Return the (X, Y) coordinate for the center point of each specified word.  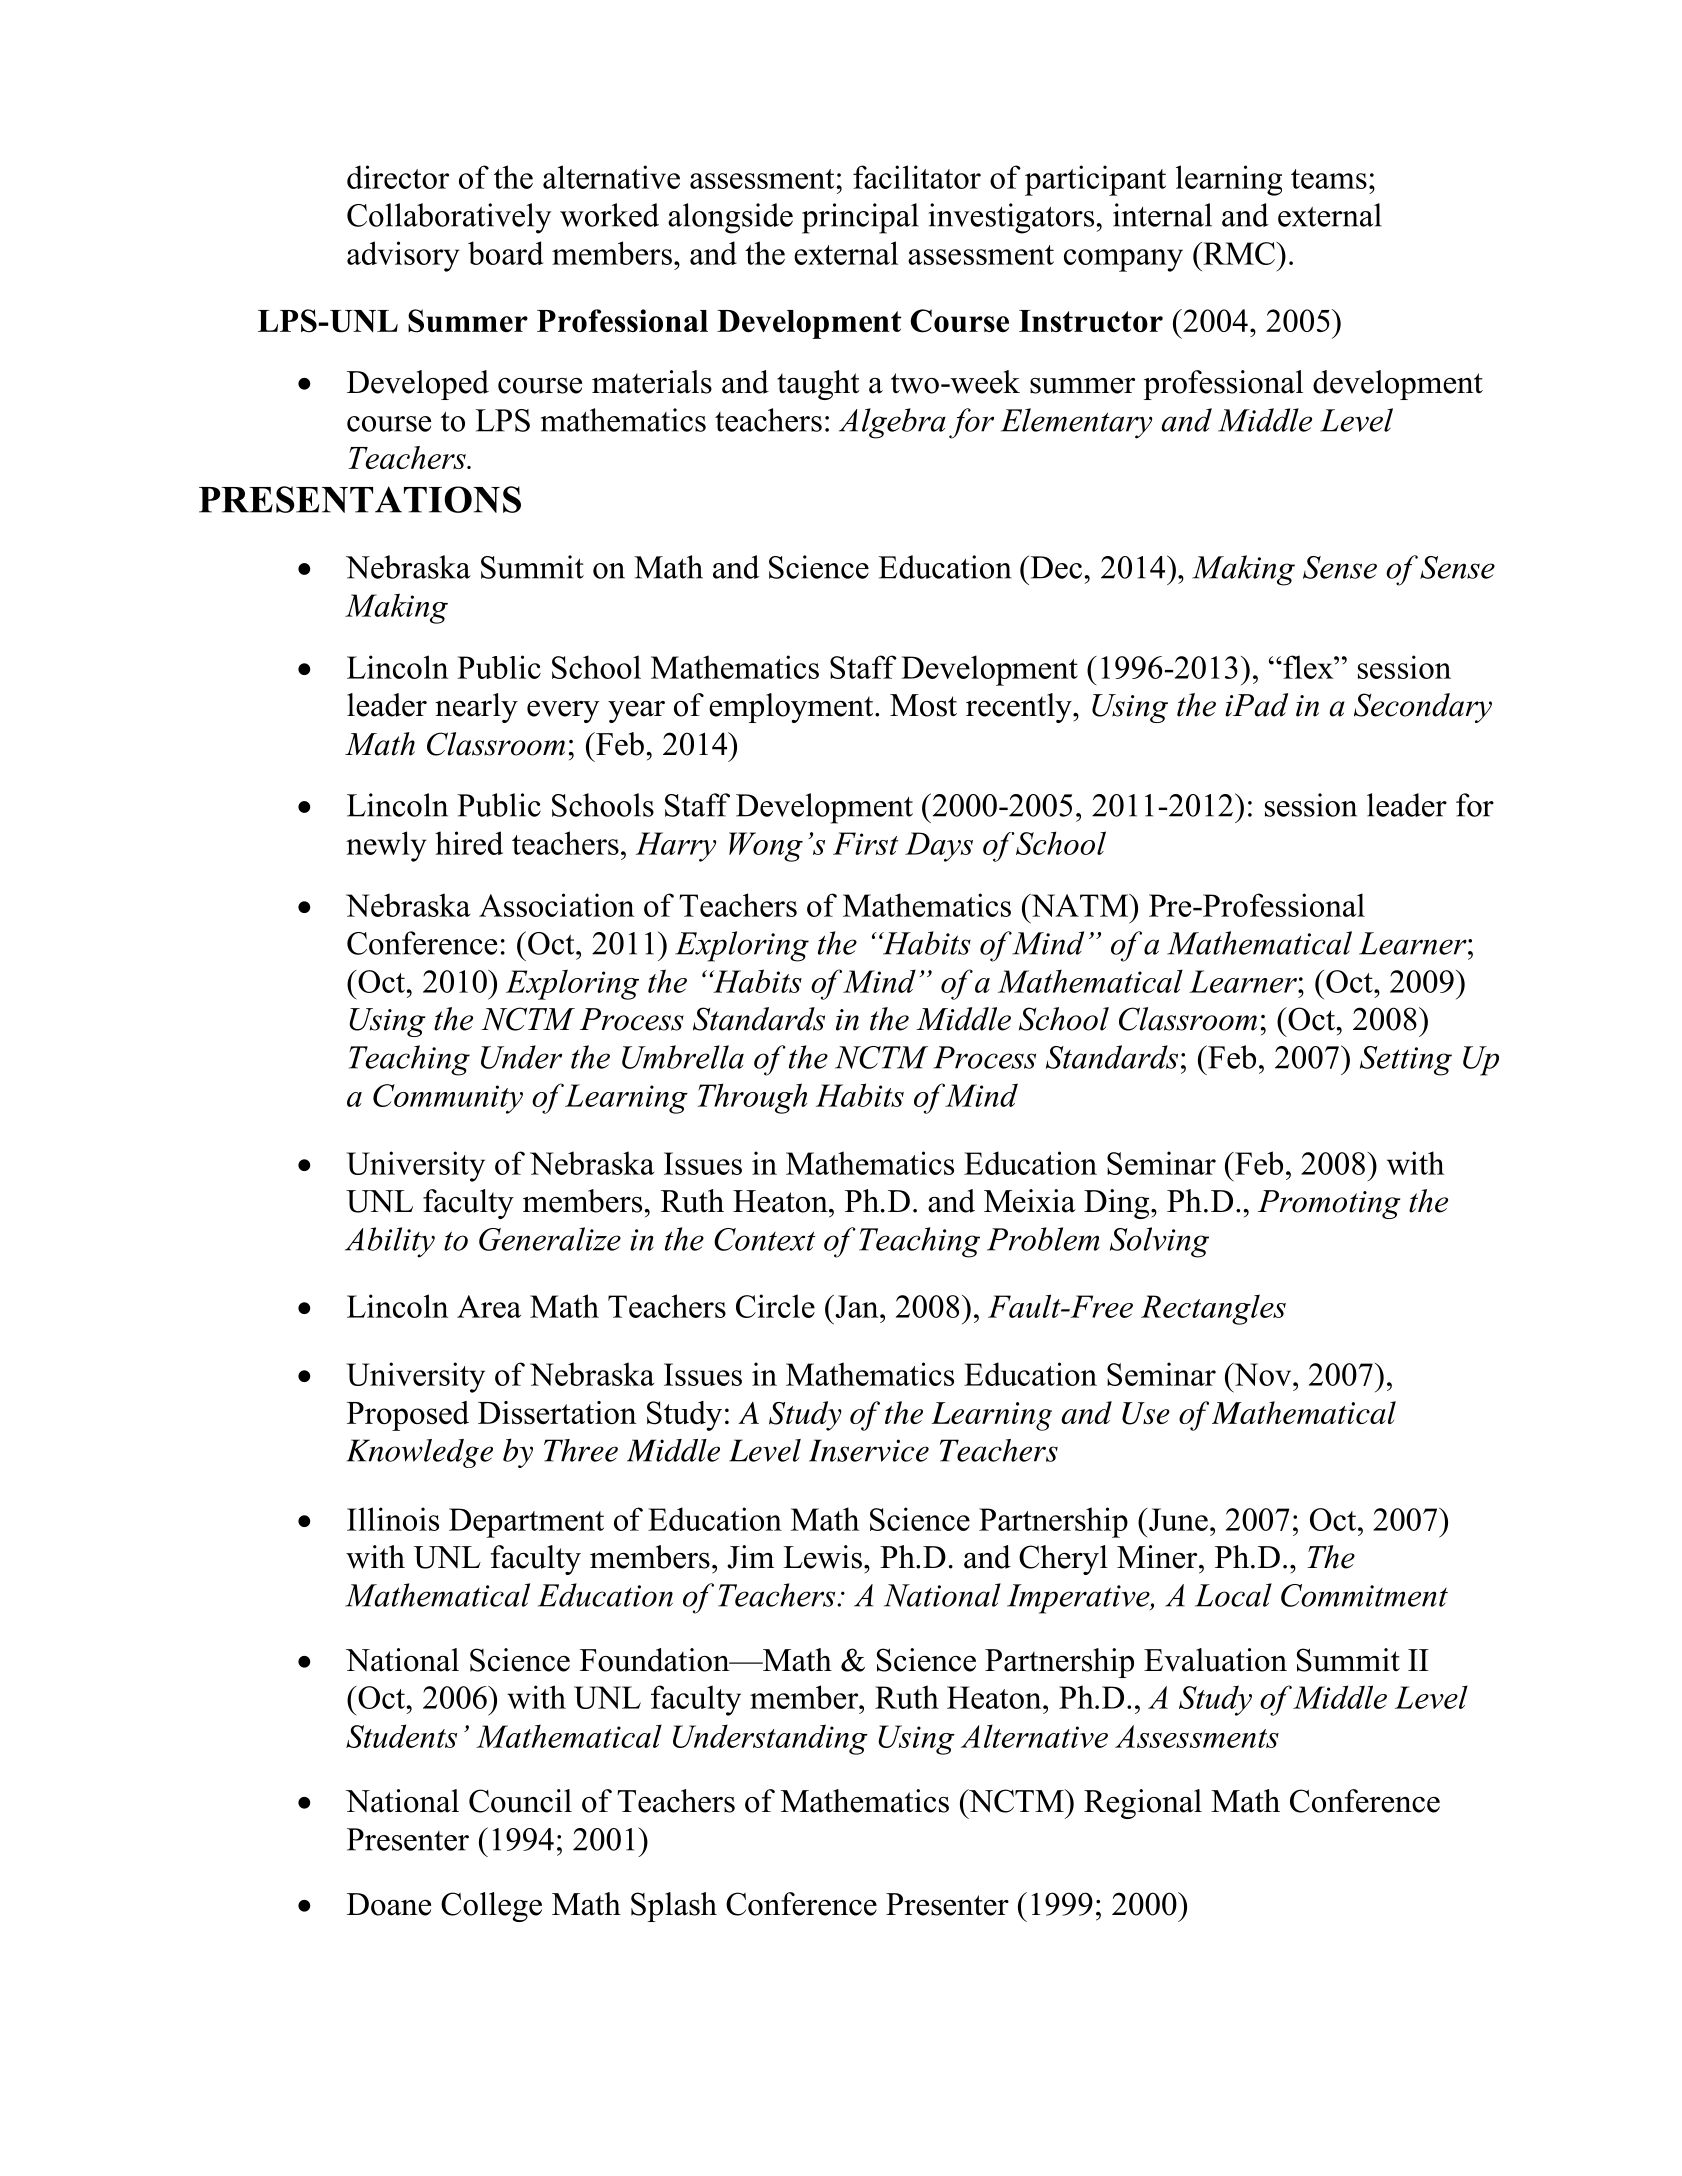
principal (860, 218)
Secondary (1423, 708)
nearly (476, 708)
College (491, 1907)
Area (489, 1306)
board (505, 253)
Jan (857, 1306)
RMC (1239, 253)
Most (923, 705)
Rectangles (1213, 1309)
